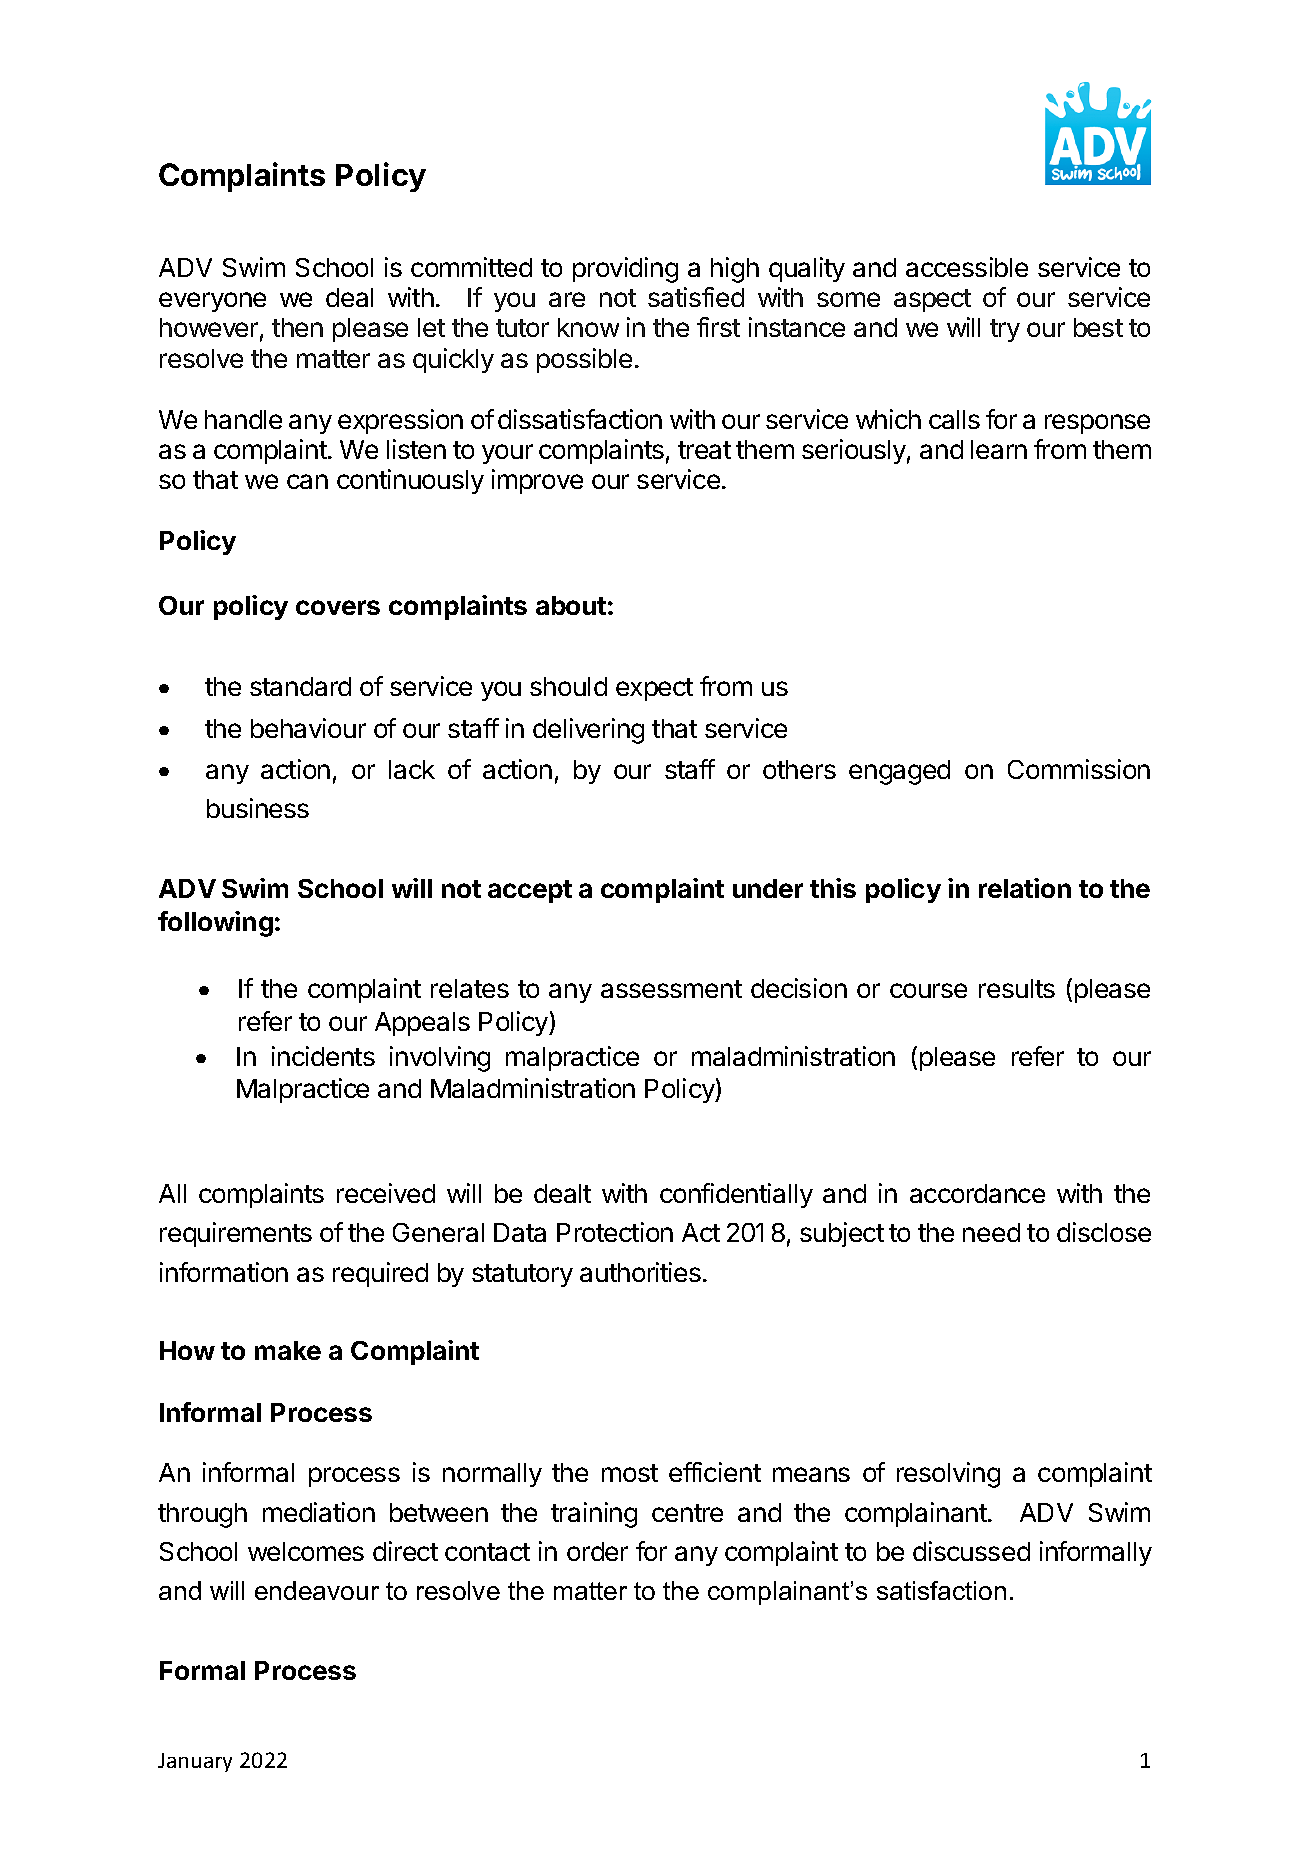 This screenshot has width=1310, height=1853. What do you see at coordinates (297, 327) in the screenshot?
I see `then` at bounding box center [297, 327].
